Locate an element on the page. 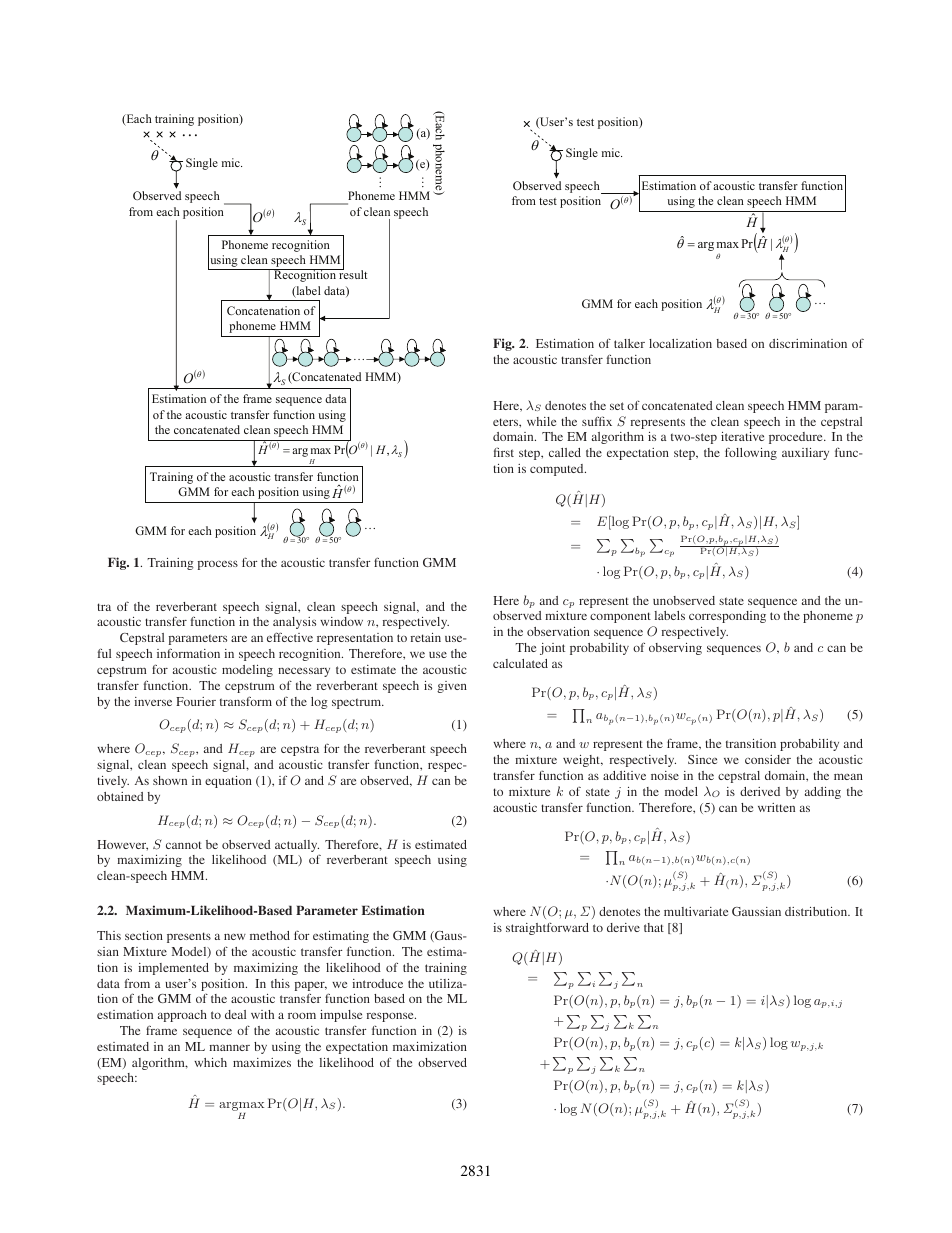  talker is located at coordinates (629, 343).
